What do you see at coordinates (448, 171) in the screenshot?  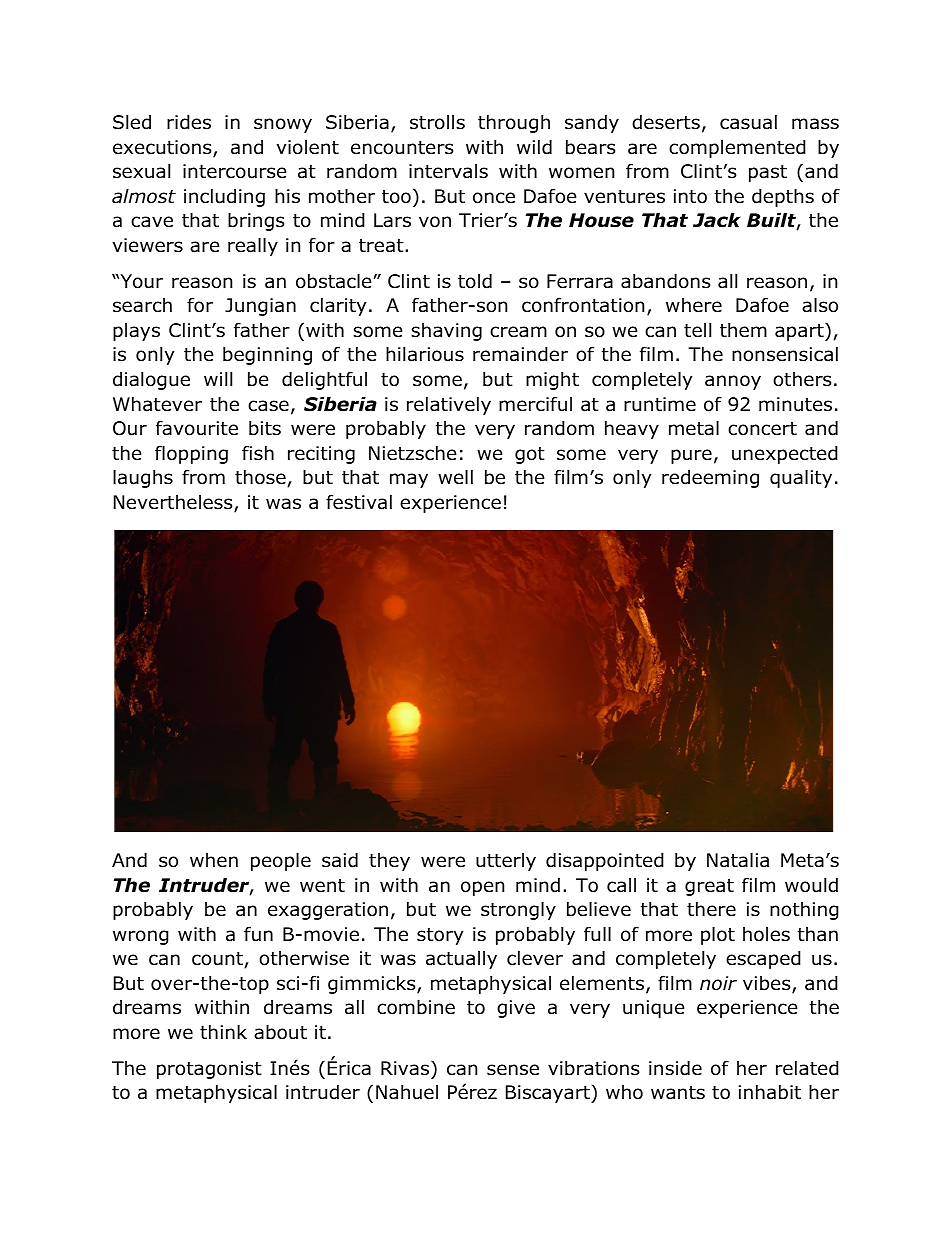 I see `intervals` at bounding box center [448, 171].
